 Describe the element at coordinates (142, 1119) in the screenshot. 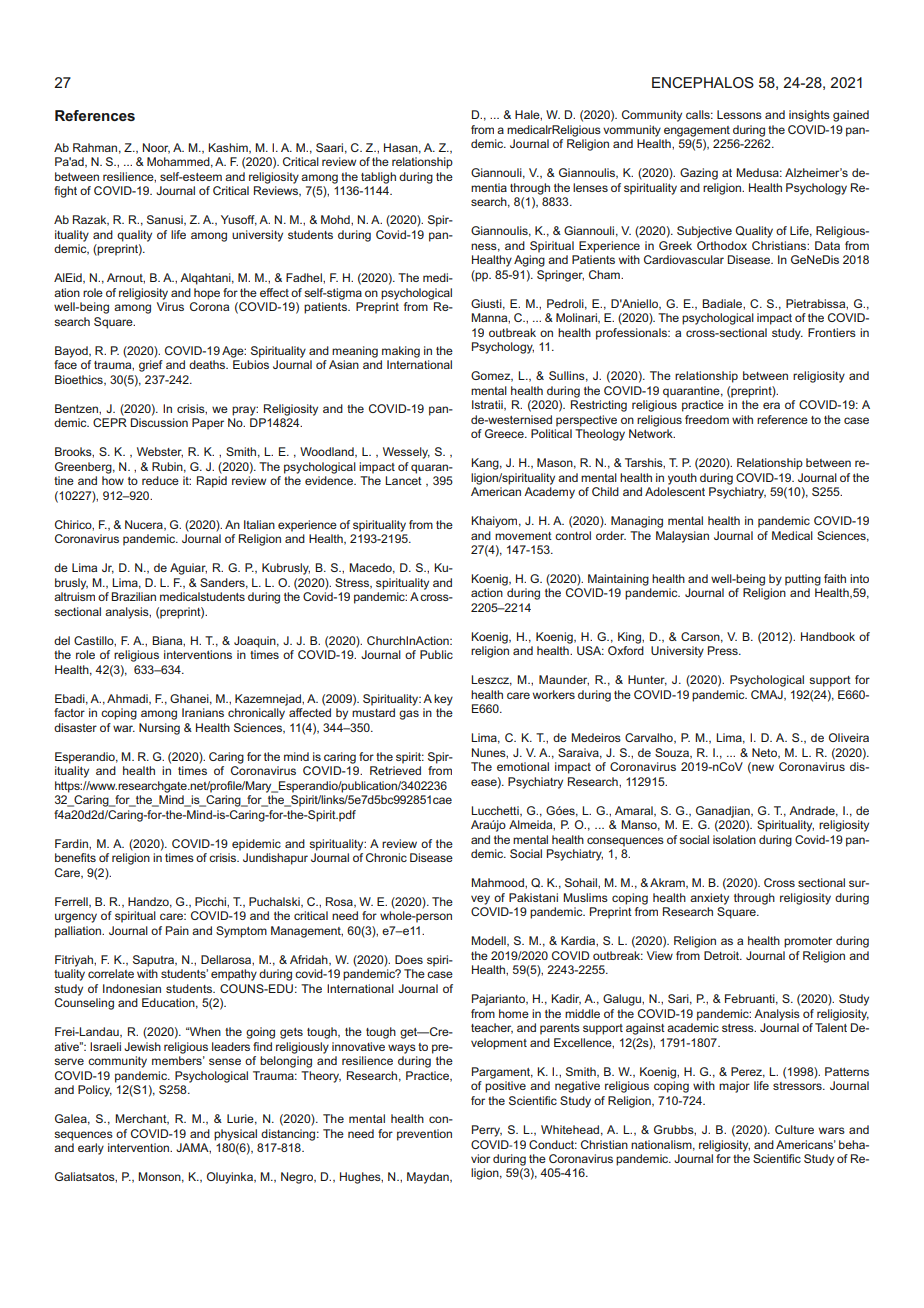

I see `Merchant` at that location.
